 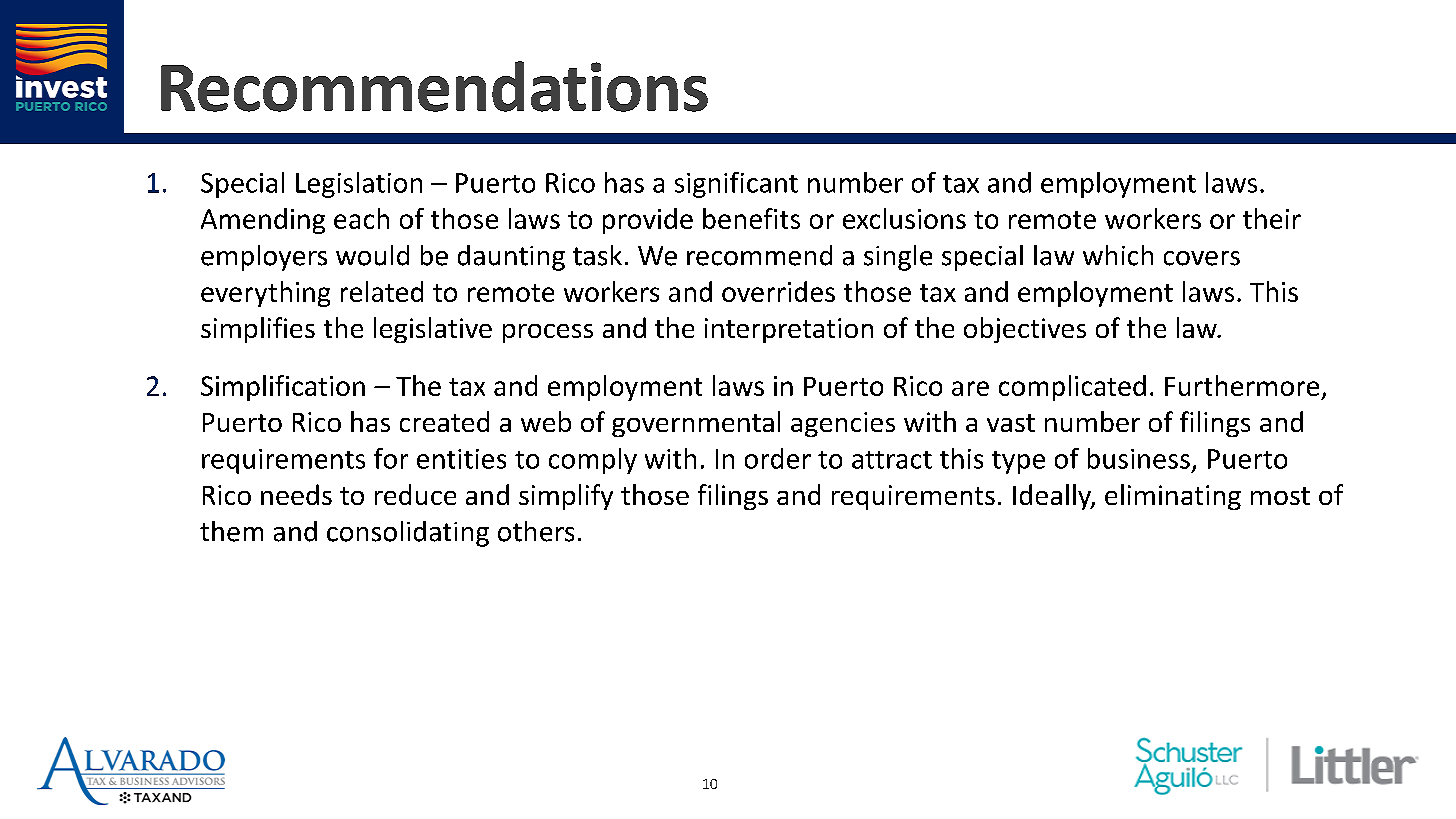 What do you see at coordinates (283, 388) in the page?
I see `Simplification` at bounding box center [283, 388].
